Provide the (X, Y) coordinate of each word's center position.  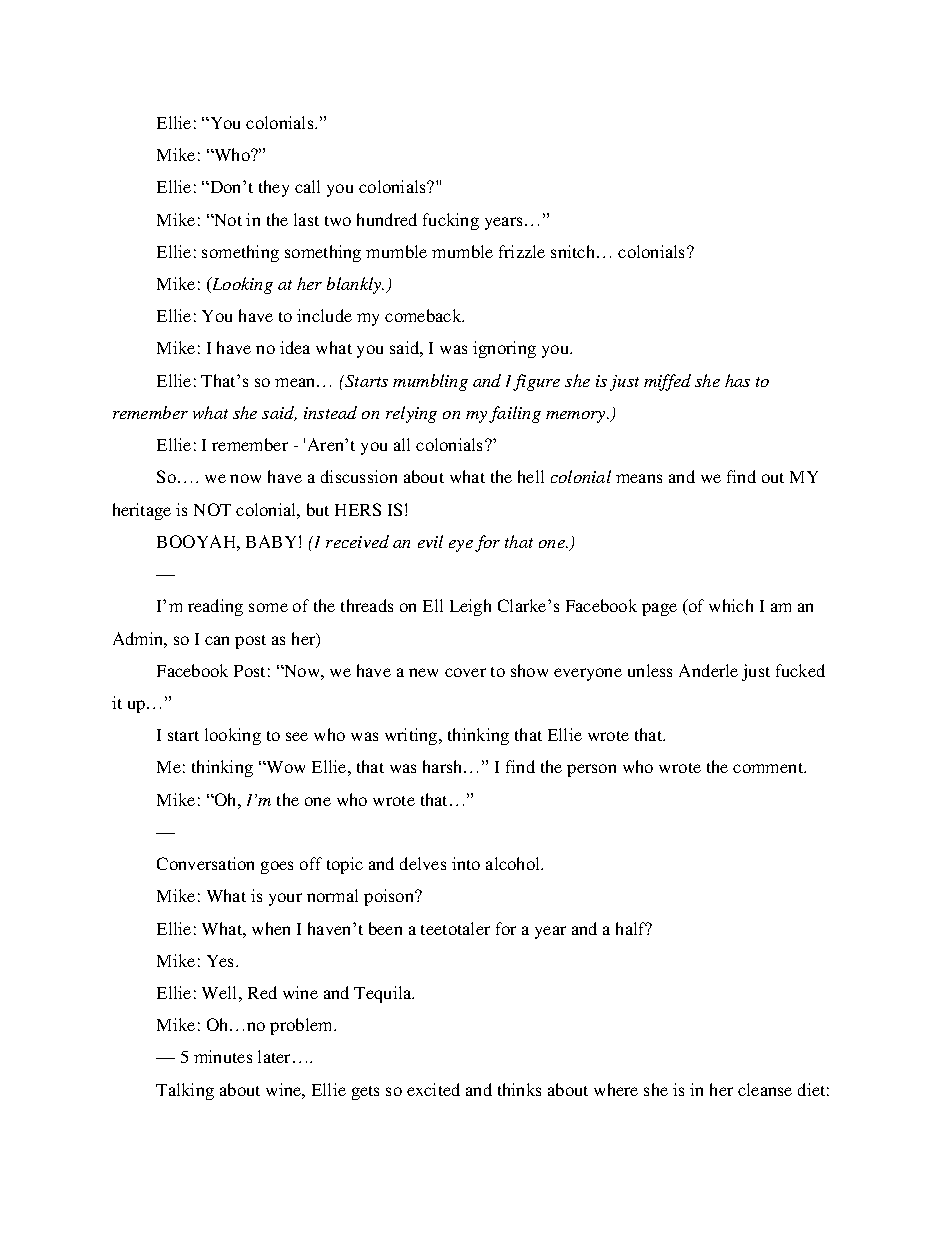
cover (465, 672)
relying (411, 414)
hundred (387, 219)
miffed (667, 382)
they (274, 188)
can (217, 640)
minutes (223, 1056)
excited (433, 1089)
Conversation (205, 863)
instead (330, 412)
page (659, 609)
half (632, 928)
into (466, 863)
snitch (574, 251)
